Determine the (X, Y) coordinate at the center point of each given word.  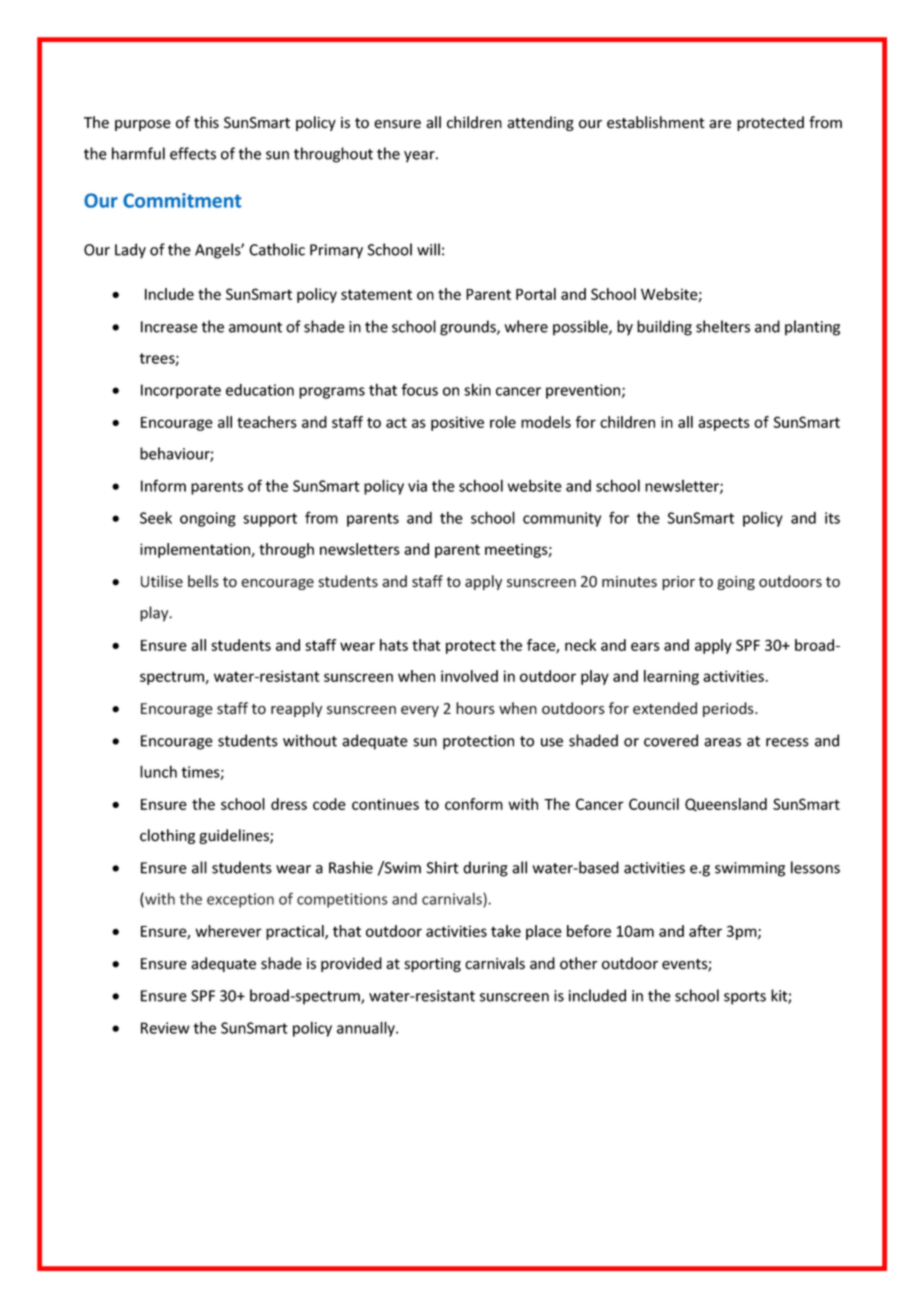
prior (678, 583)
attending (540, 123)
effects (193, 153)
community (562, 519)
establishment (656, 122)
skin (477, 389)
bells (203, 581)
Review (165, 1028)
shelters (723, 326)
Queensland (726, 804)
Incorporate (181, 391)
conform (474, 804)
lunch (158, 771)
